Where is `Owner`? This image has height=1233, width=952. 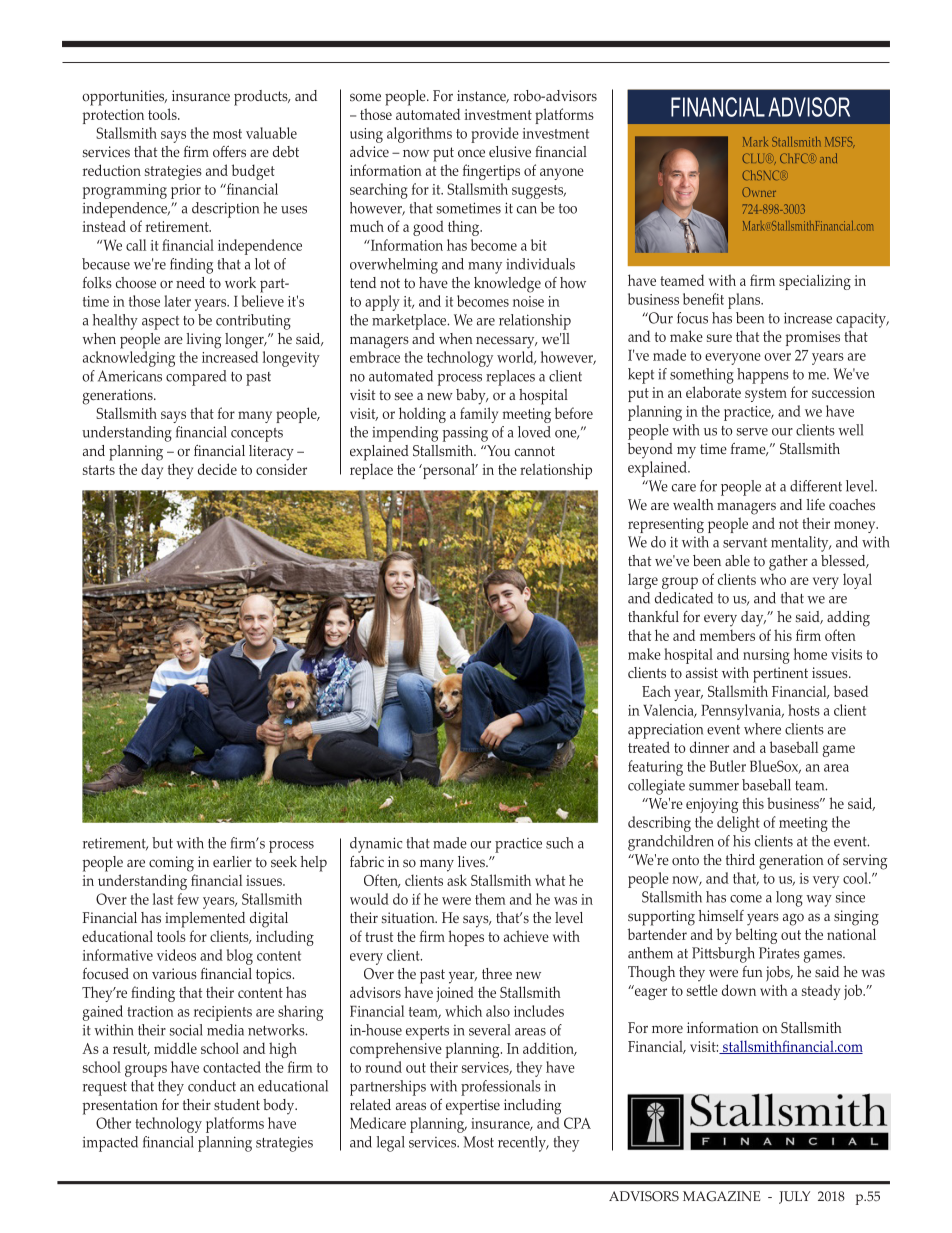
Owner is located at coordinates (759, 192).
